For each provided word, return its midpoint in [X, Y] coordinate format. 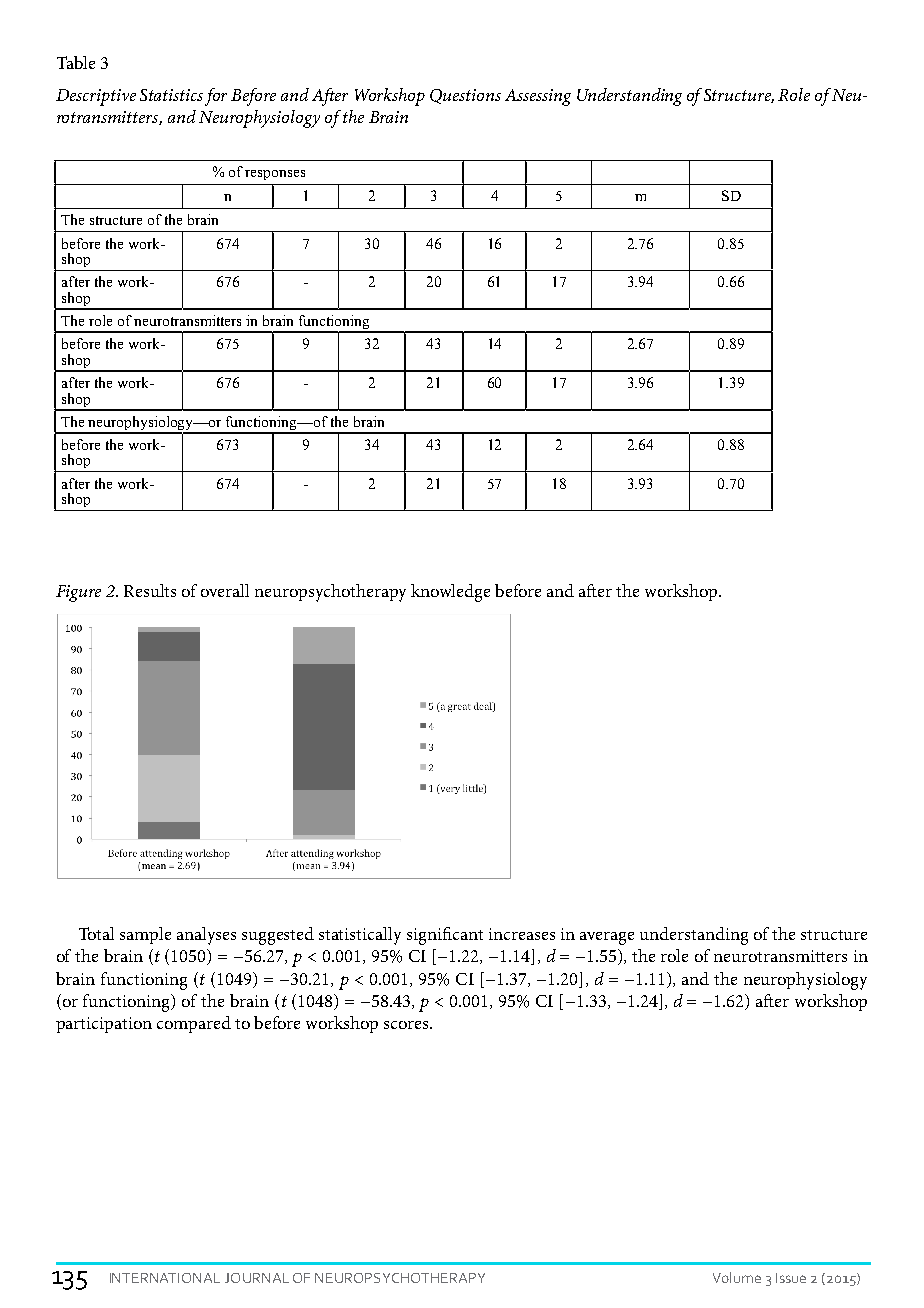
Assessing [538, 97]
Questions [465, 96]
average [607, 938]
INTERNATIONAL [165, 1278]
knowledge [450, 593]
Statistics [171, 95]
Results [150, 590]
